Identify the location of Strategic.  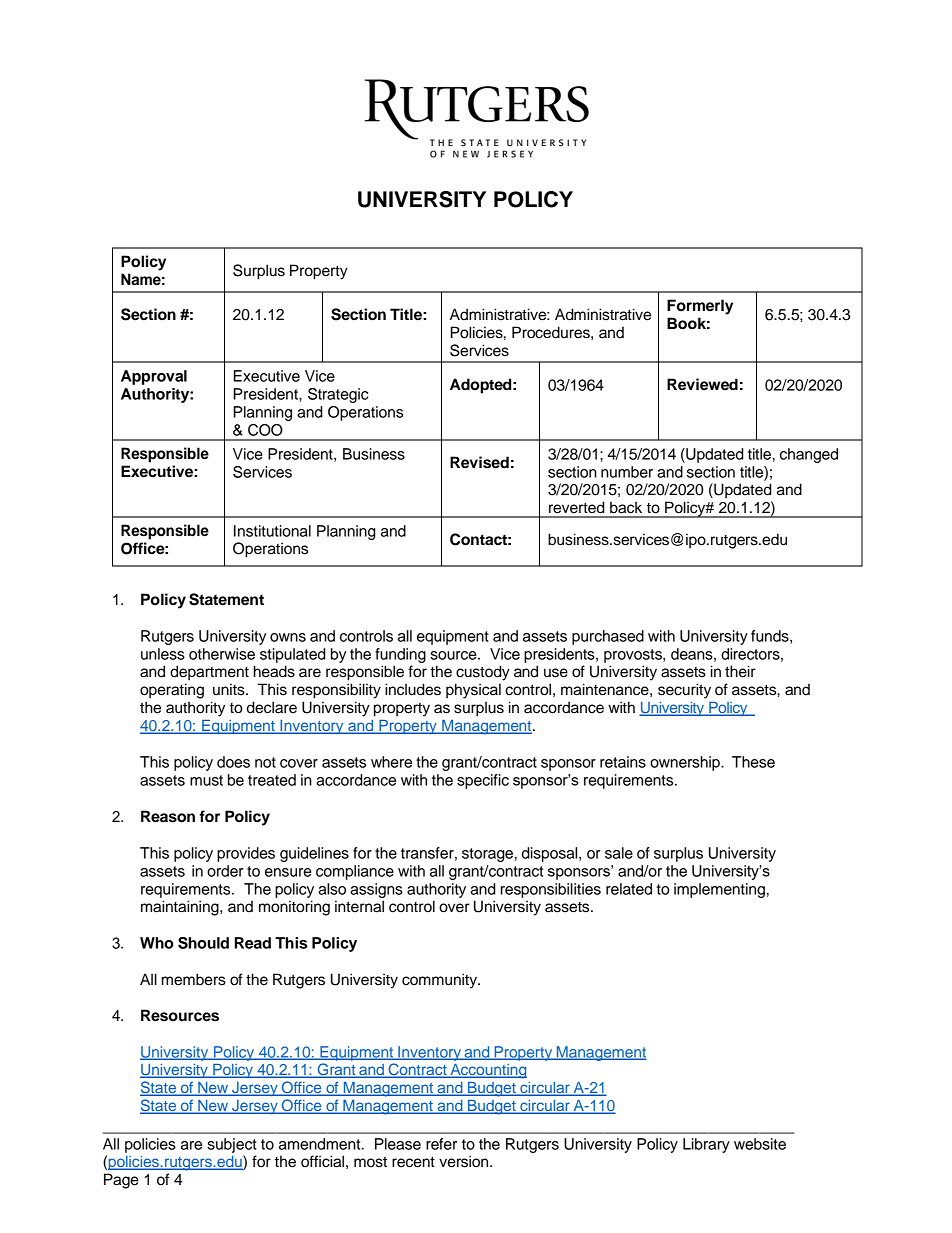
(338, 395).
